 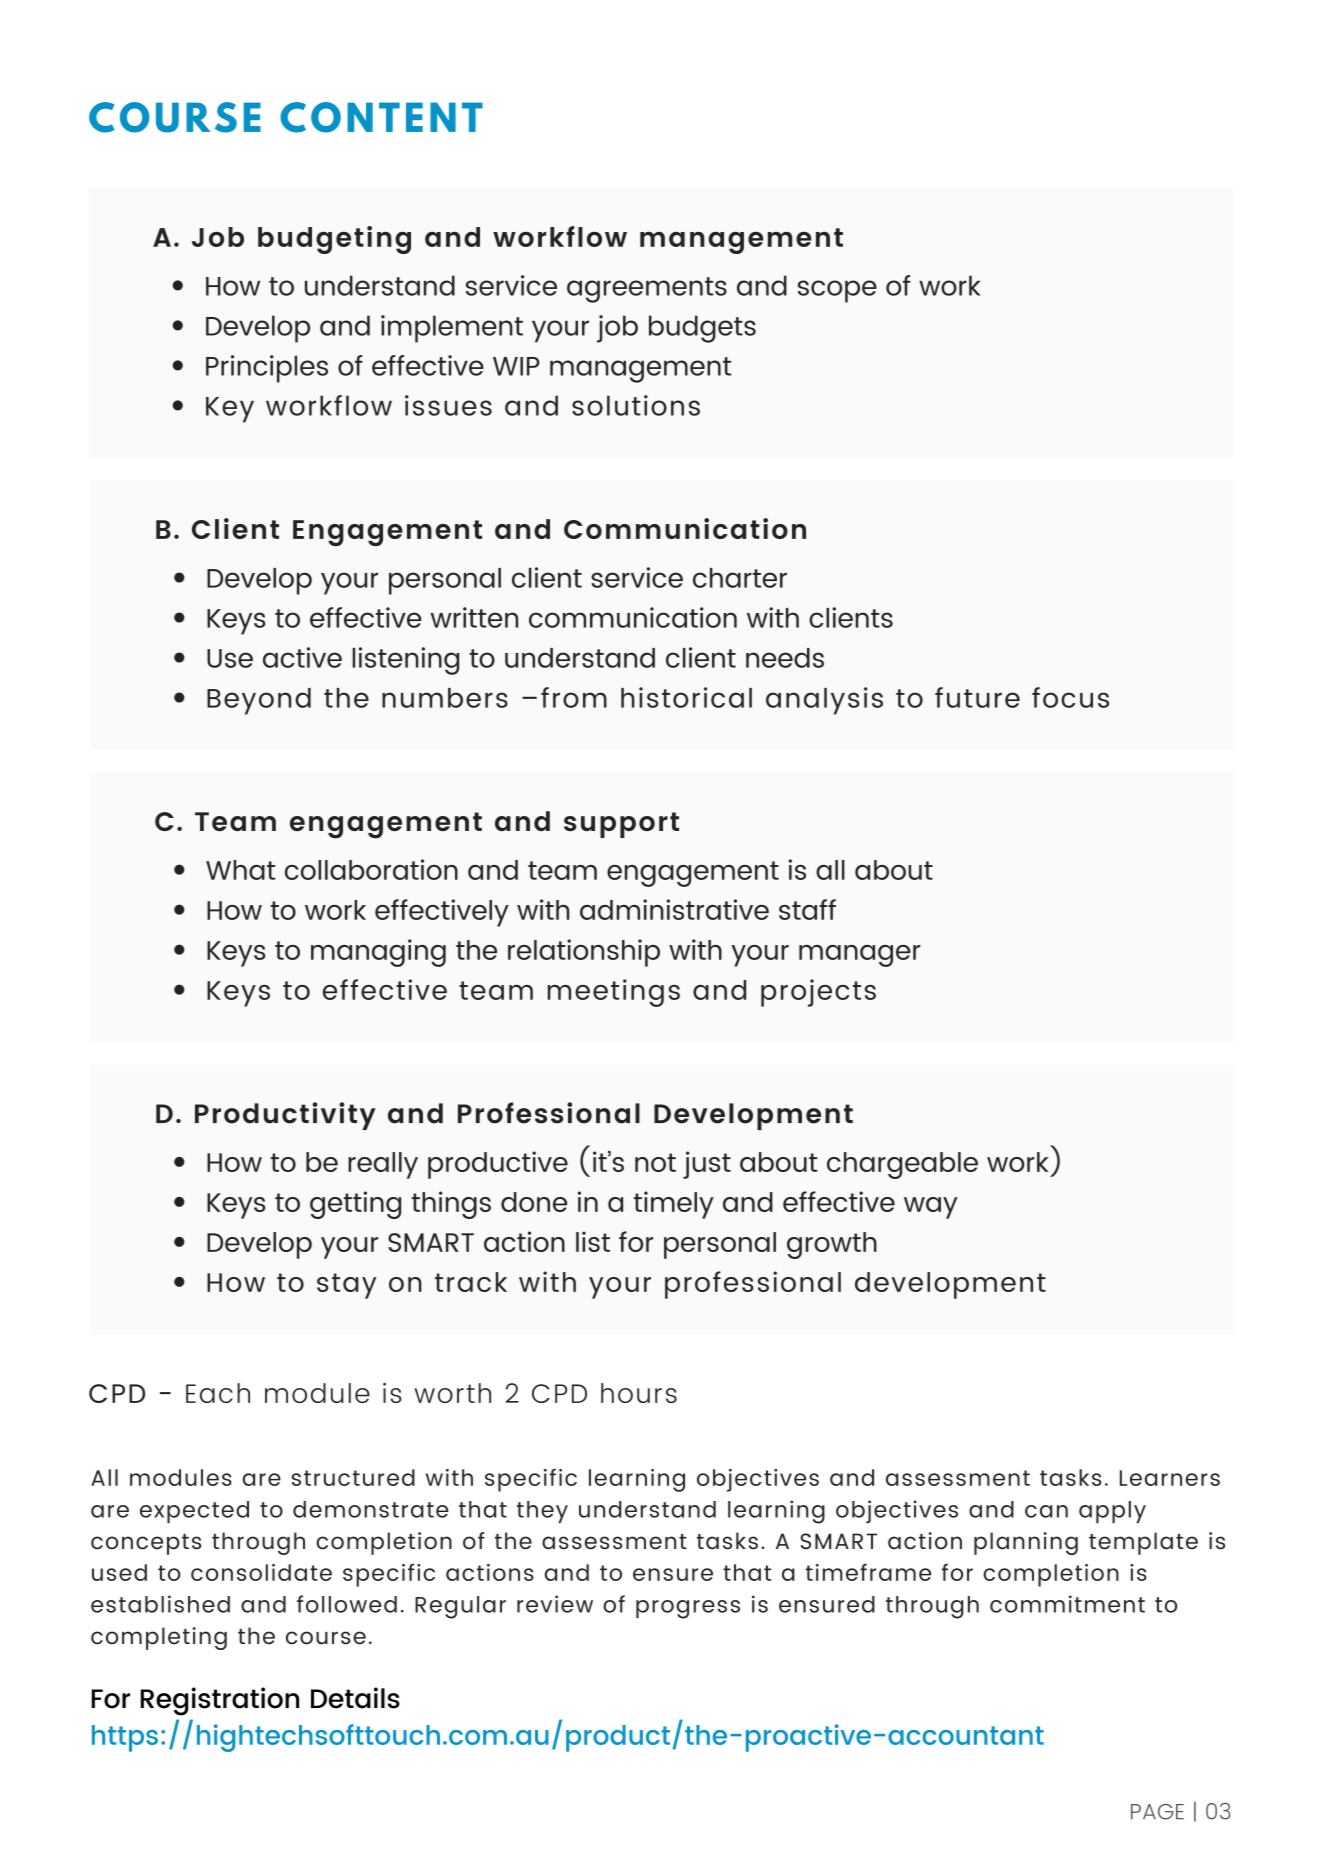 I want to click on progress, so click(x=688, y=1609).
